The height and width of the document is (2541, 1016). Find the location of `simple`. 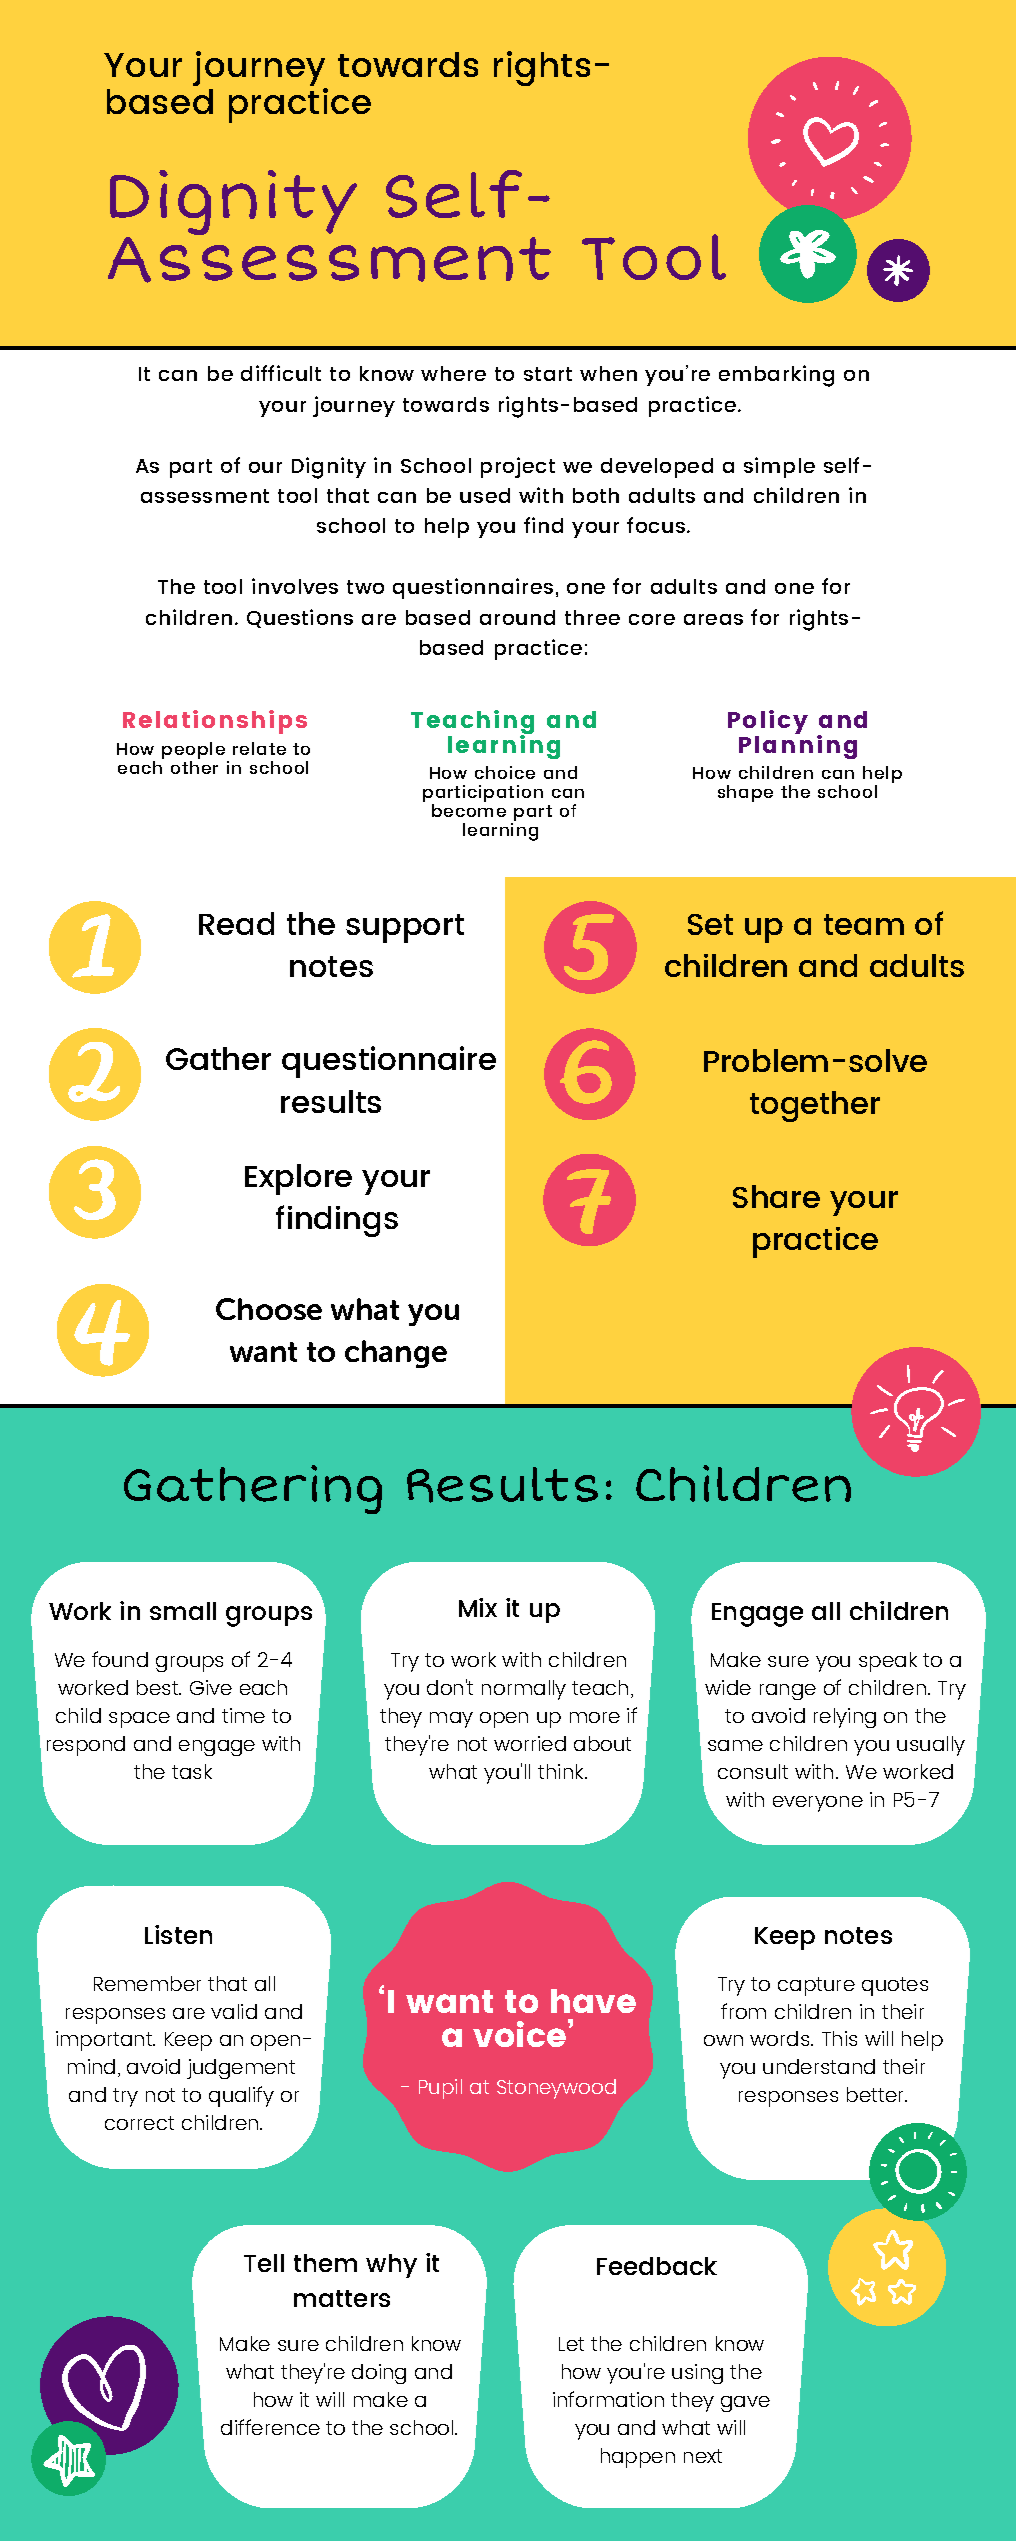

simple is located at coordinates (779, 467).
